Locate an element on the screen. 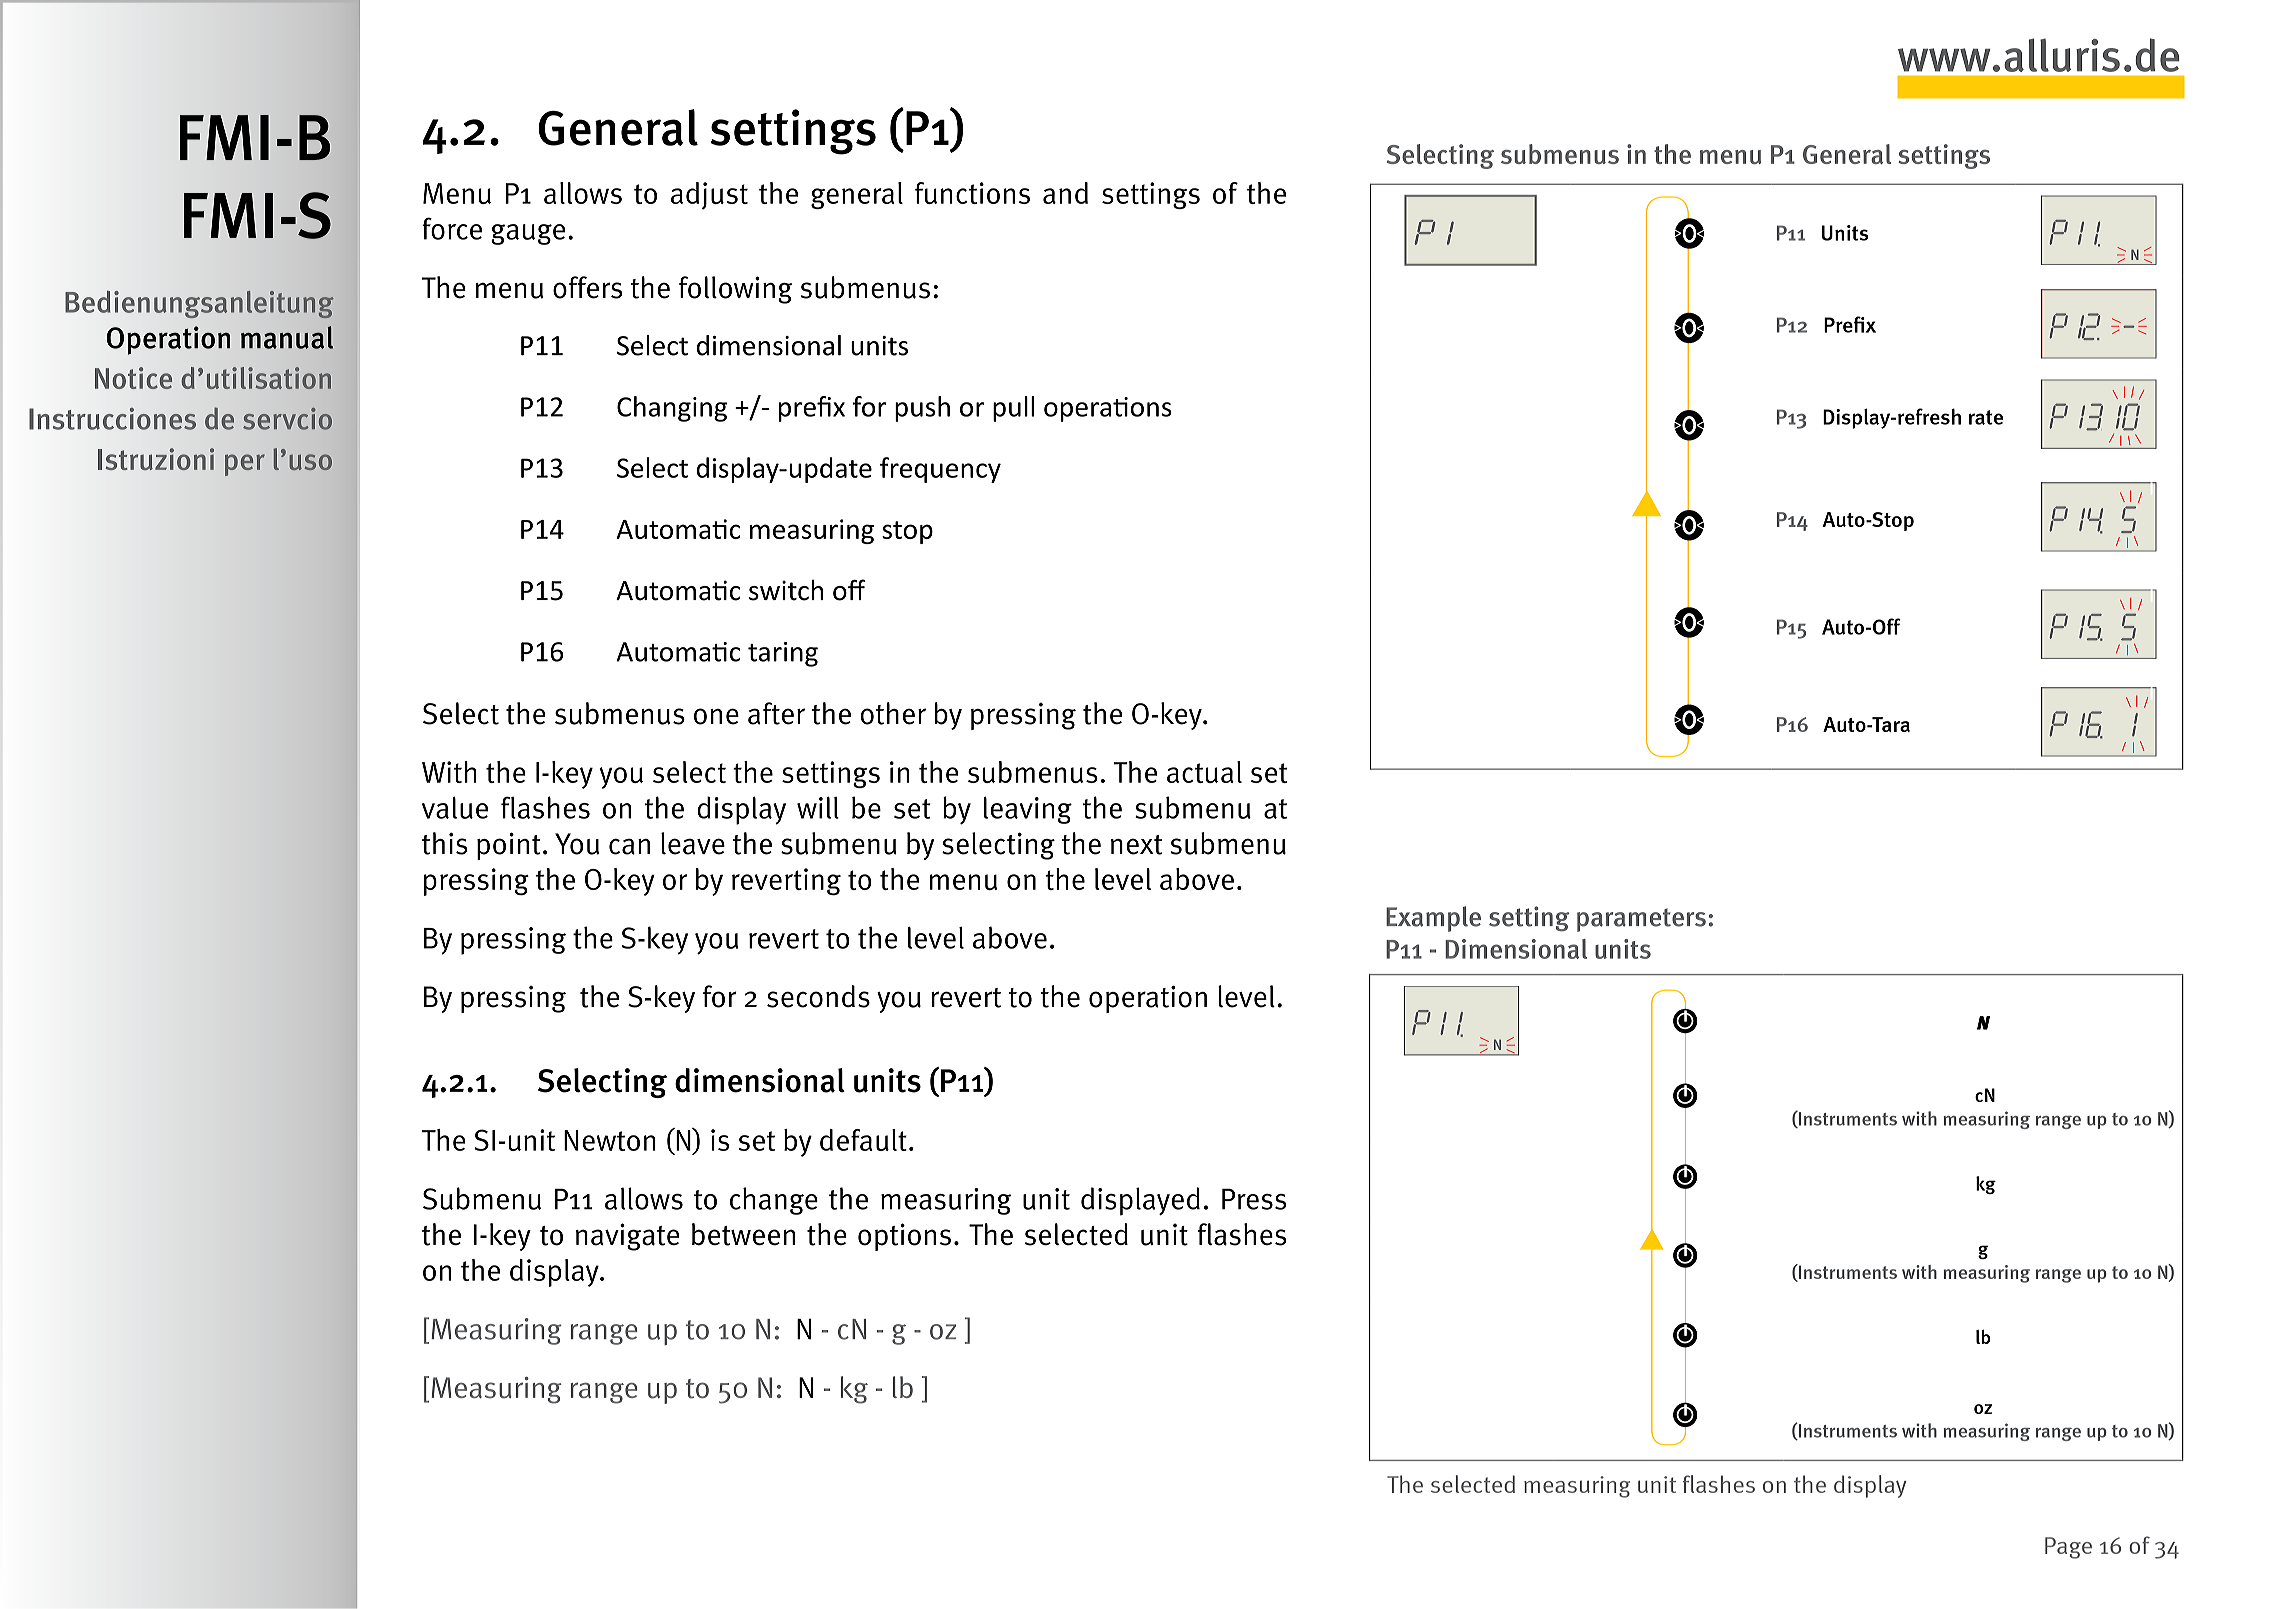 The height and width of the screenshot is (1609, 2276). force is located at coordinates (452, 228).
